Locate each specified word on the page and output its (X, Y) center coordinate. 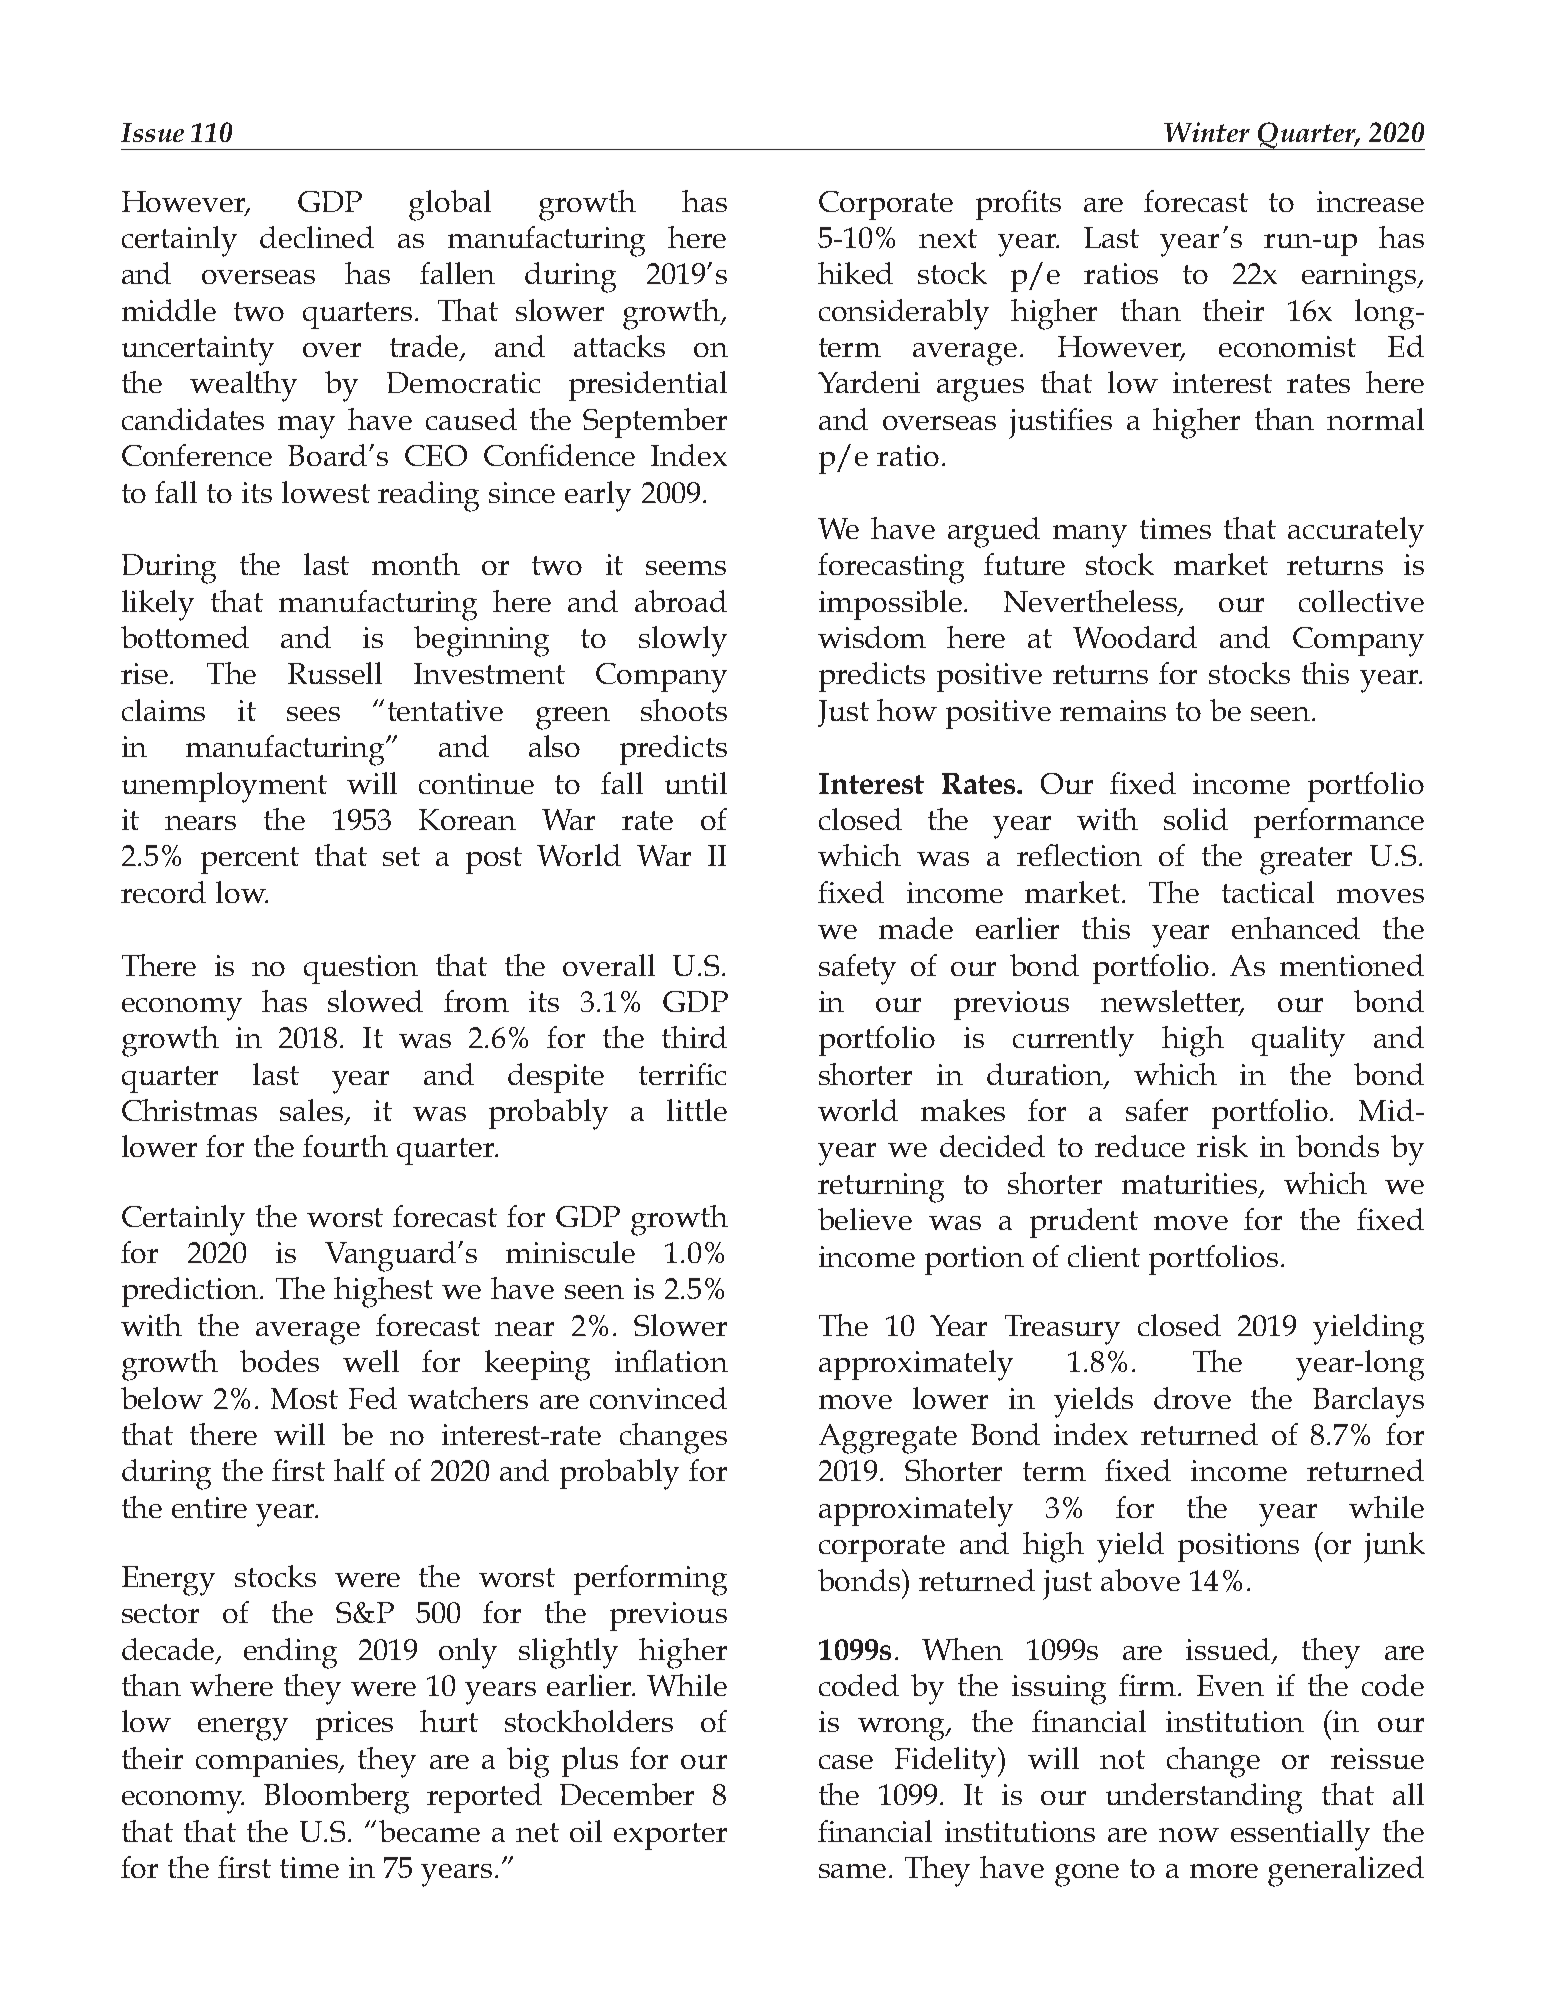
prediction (192, 1292)
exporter (670, 1836)
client (1104, 1256)
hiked (855, 273)
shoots (684, 710)
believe (865, 1219)
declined (317, 237)
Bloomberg (336, 1798)
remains (1113, 710)
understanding (1204, 1798)
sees (313, 714)
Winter (1207, 132)
